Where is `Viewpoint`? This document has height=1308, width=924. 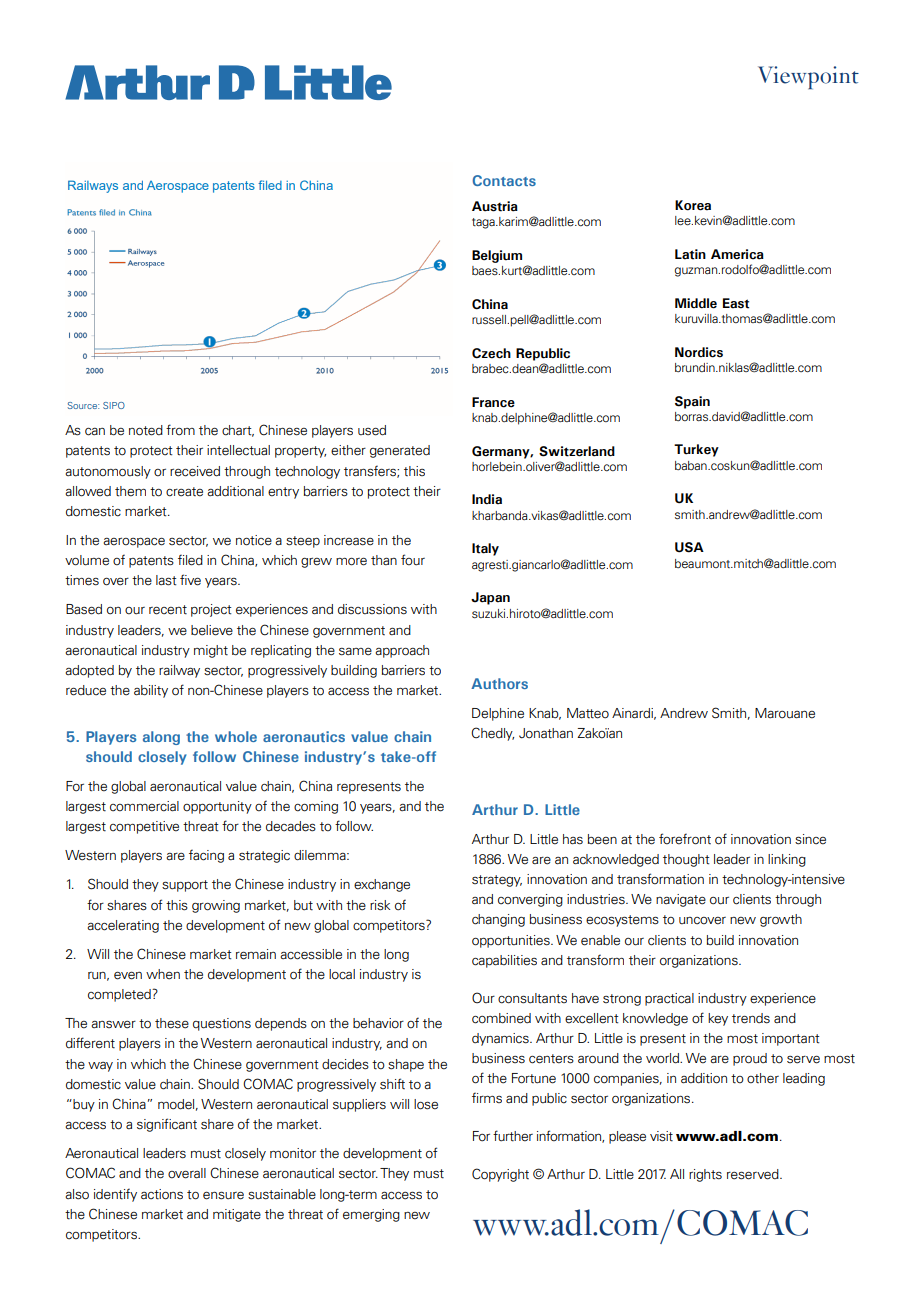
Viewpoint is located at coordinates (808, 78).
